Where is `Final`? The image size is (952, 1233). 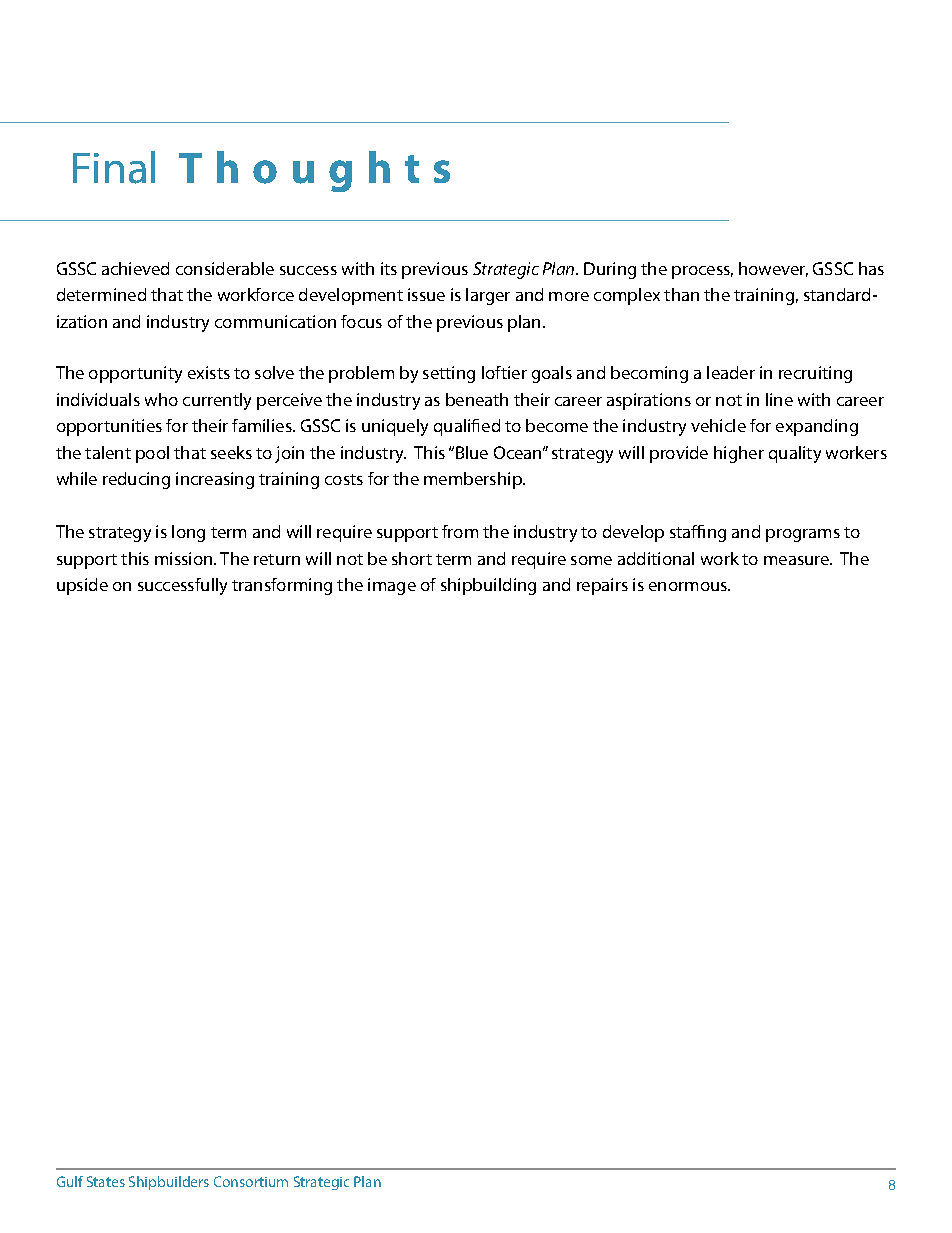
Final is located at coordinates (114, 167).
